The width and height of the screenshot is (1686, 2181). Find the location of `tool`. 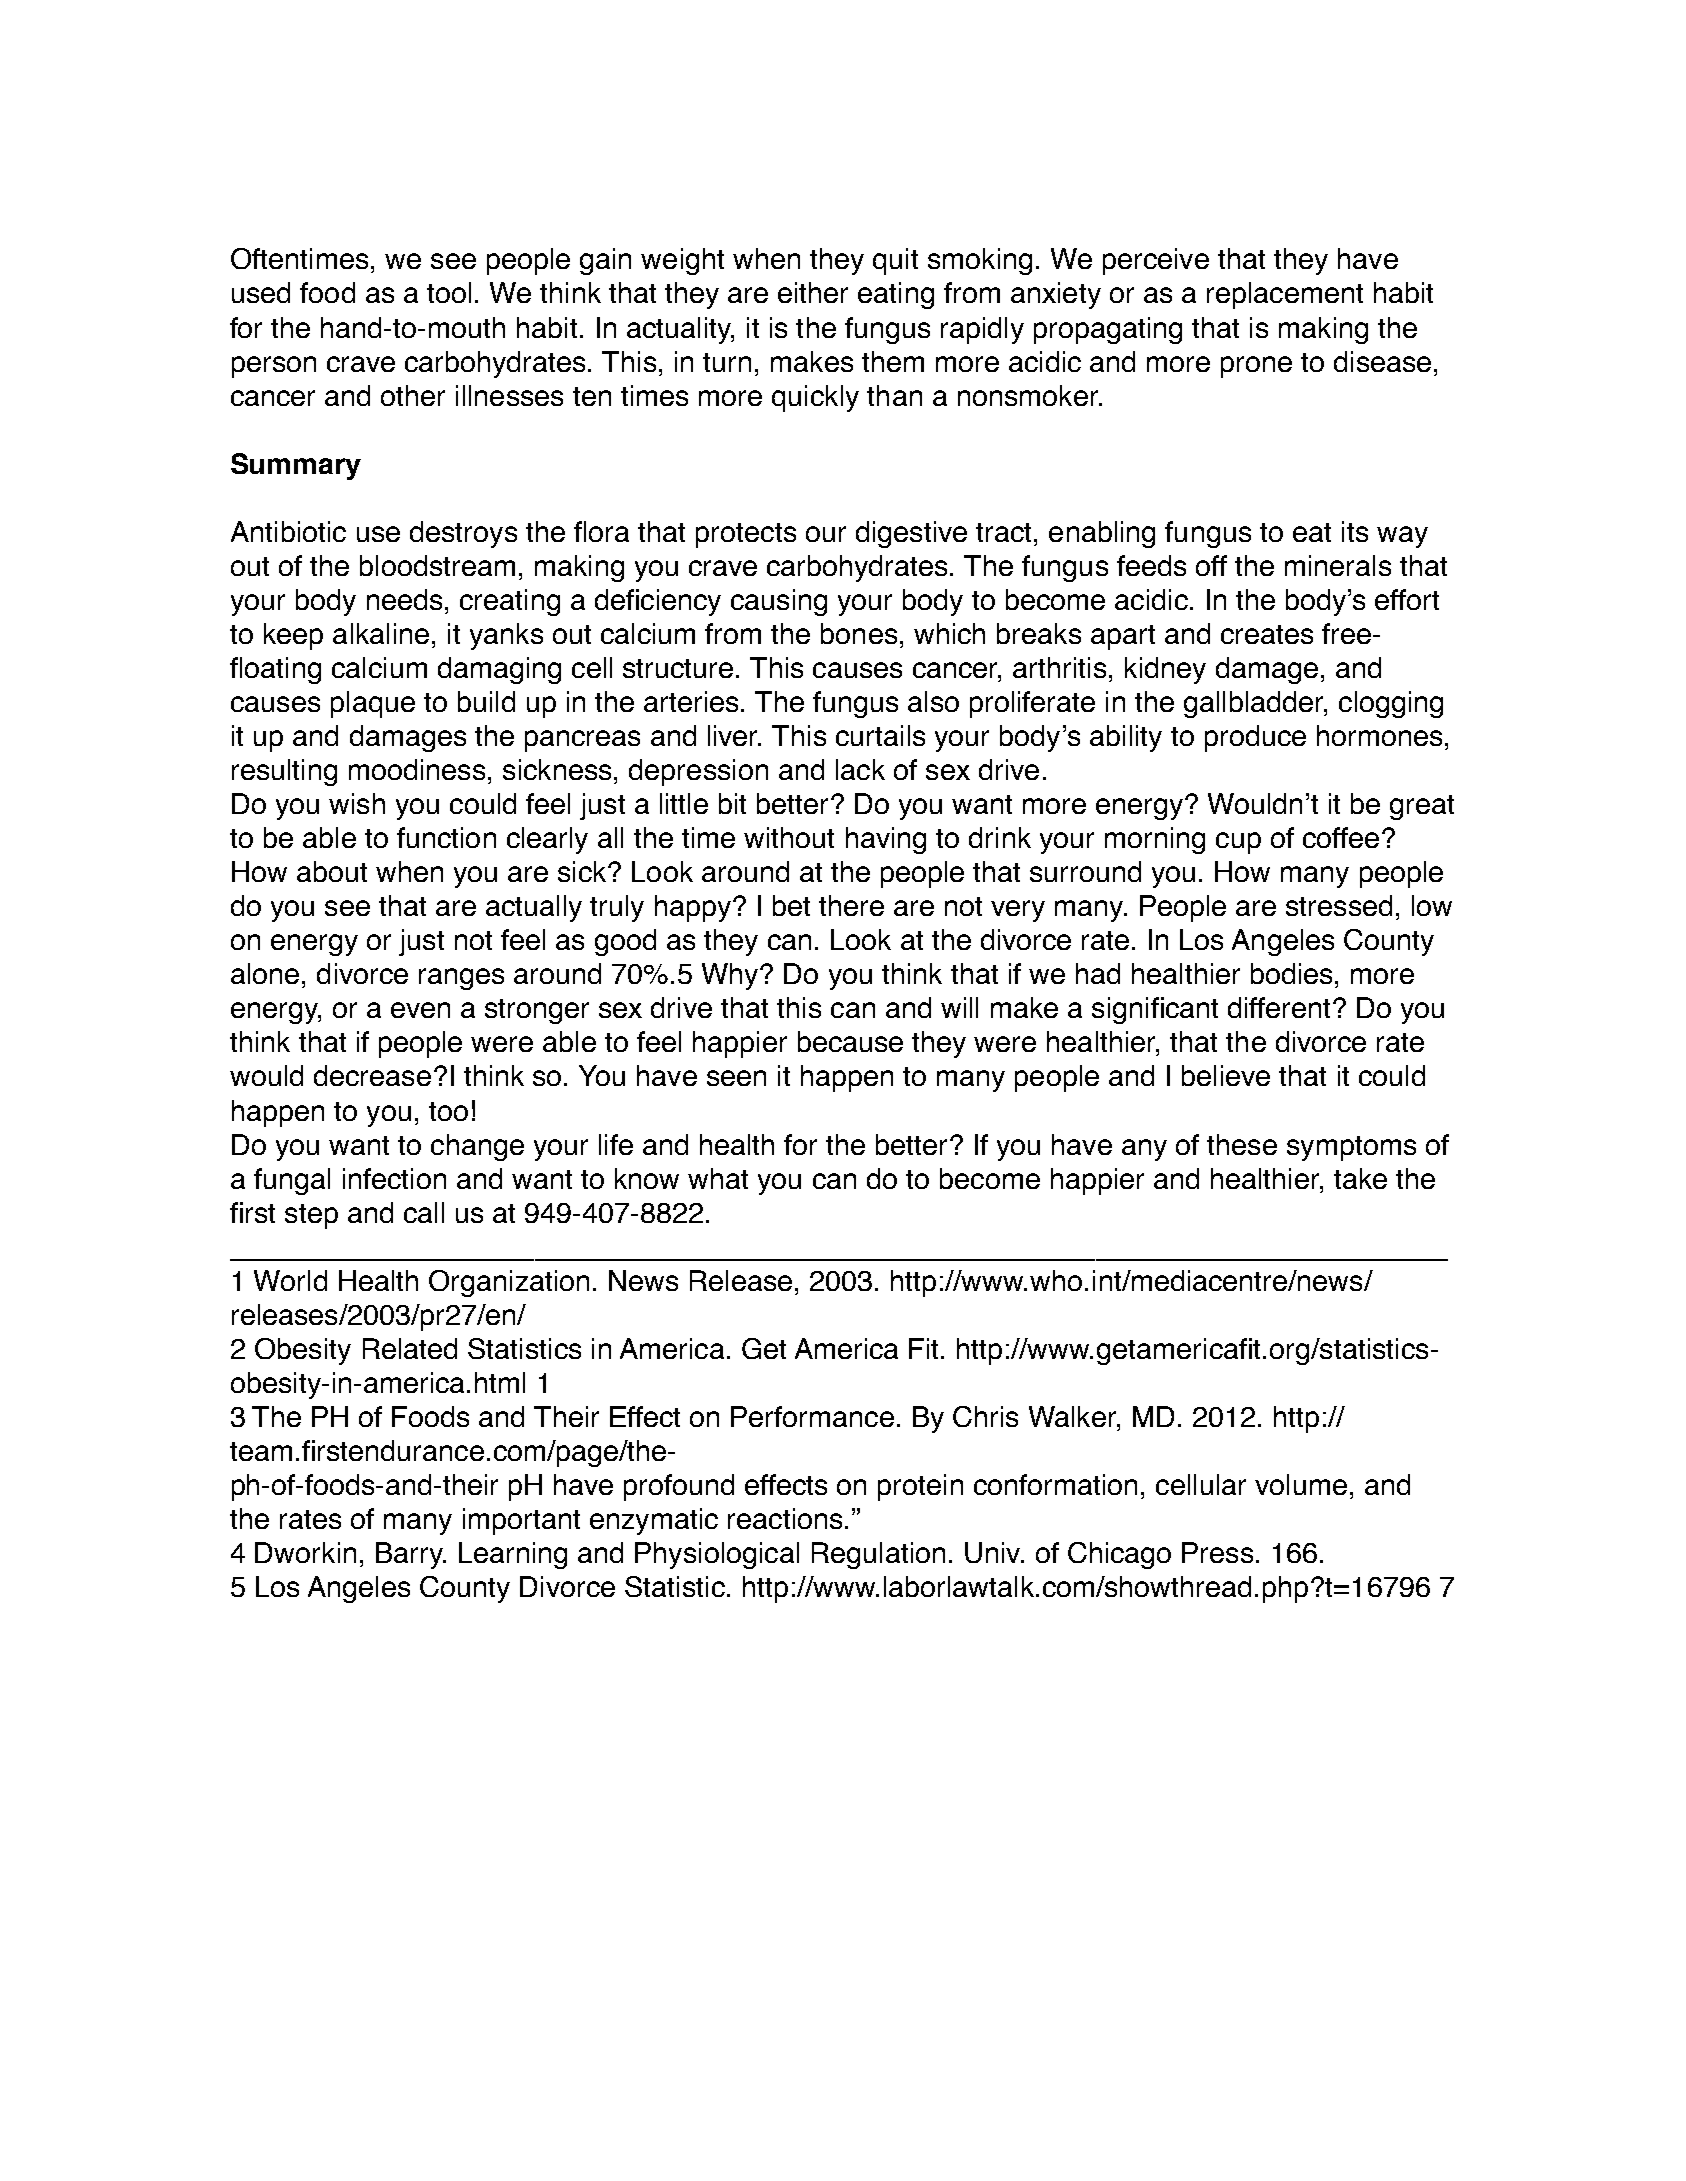

tool is located at coordinates (449, 292).
